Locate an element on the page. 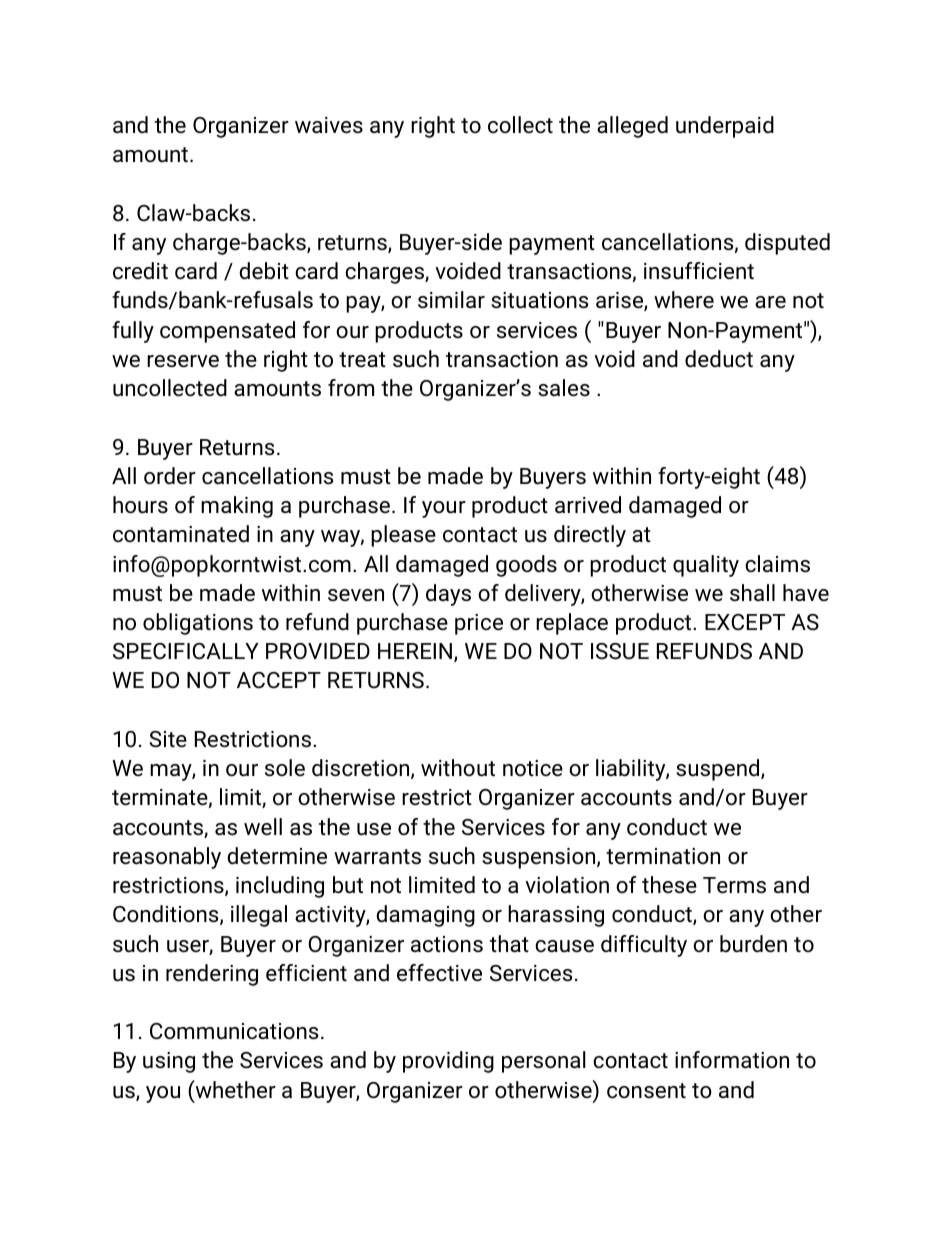 The width and height of the page is (952, 1233). waives is located at coordinates (329, 125).
